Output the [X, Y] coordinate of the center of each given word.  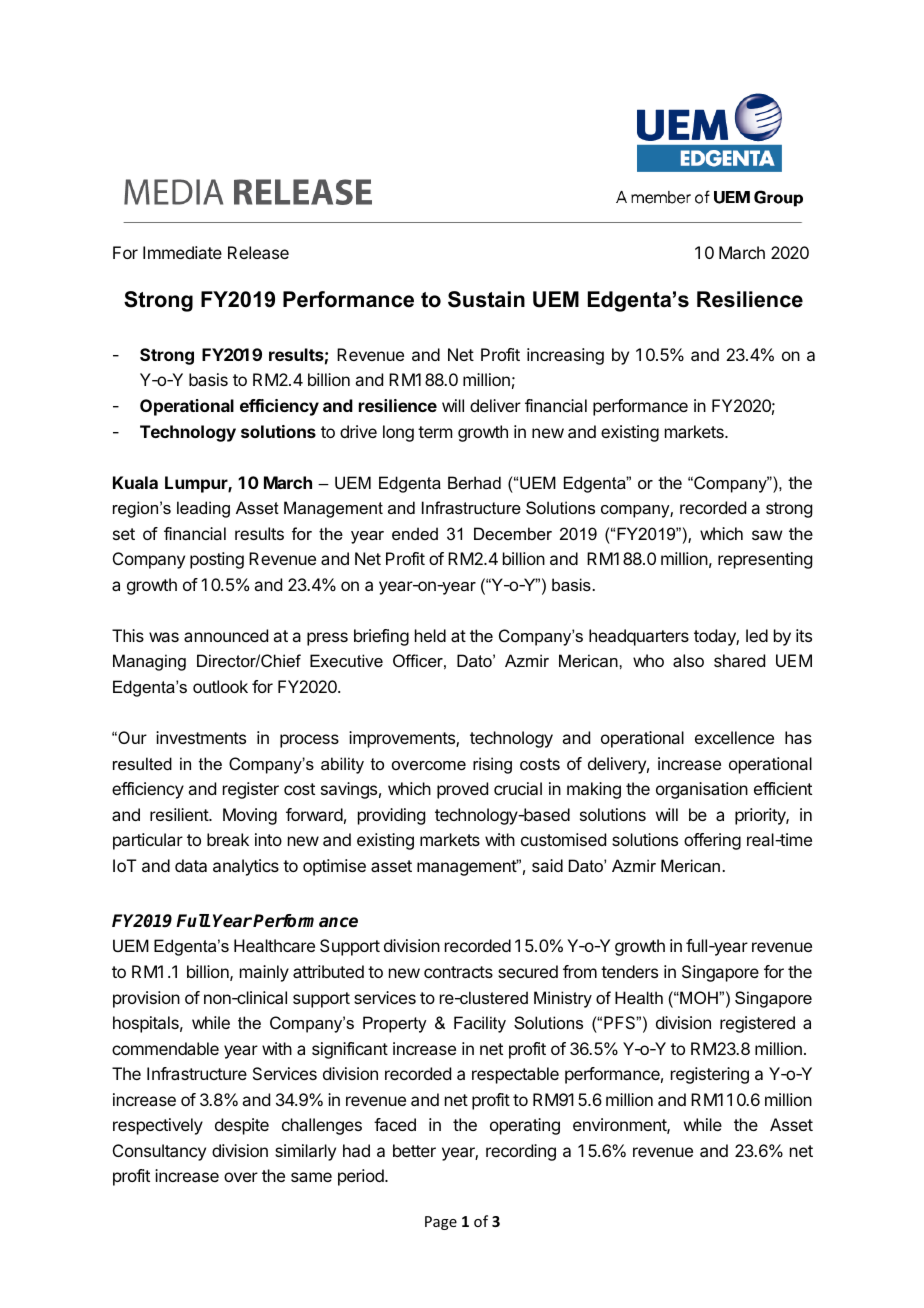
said [547, 865]
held [430, 635]
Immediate [182, 252]
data [191, 865]
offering [712, 841]
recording [521, 1152]
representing [765, 560]
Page [441, 1223]
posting [217, 560]
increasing [565, 356]
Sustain [486, 299]
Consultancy [159, 1152]
